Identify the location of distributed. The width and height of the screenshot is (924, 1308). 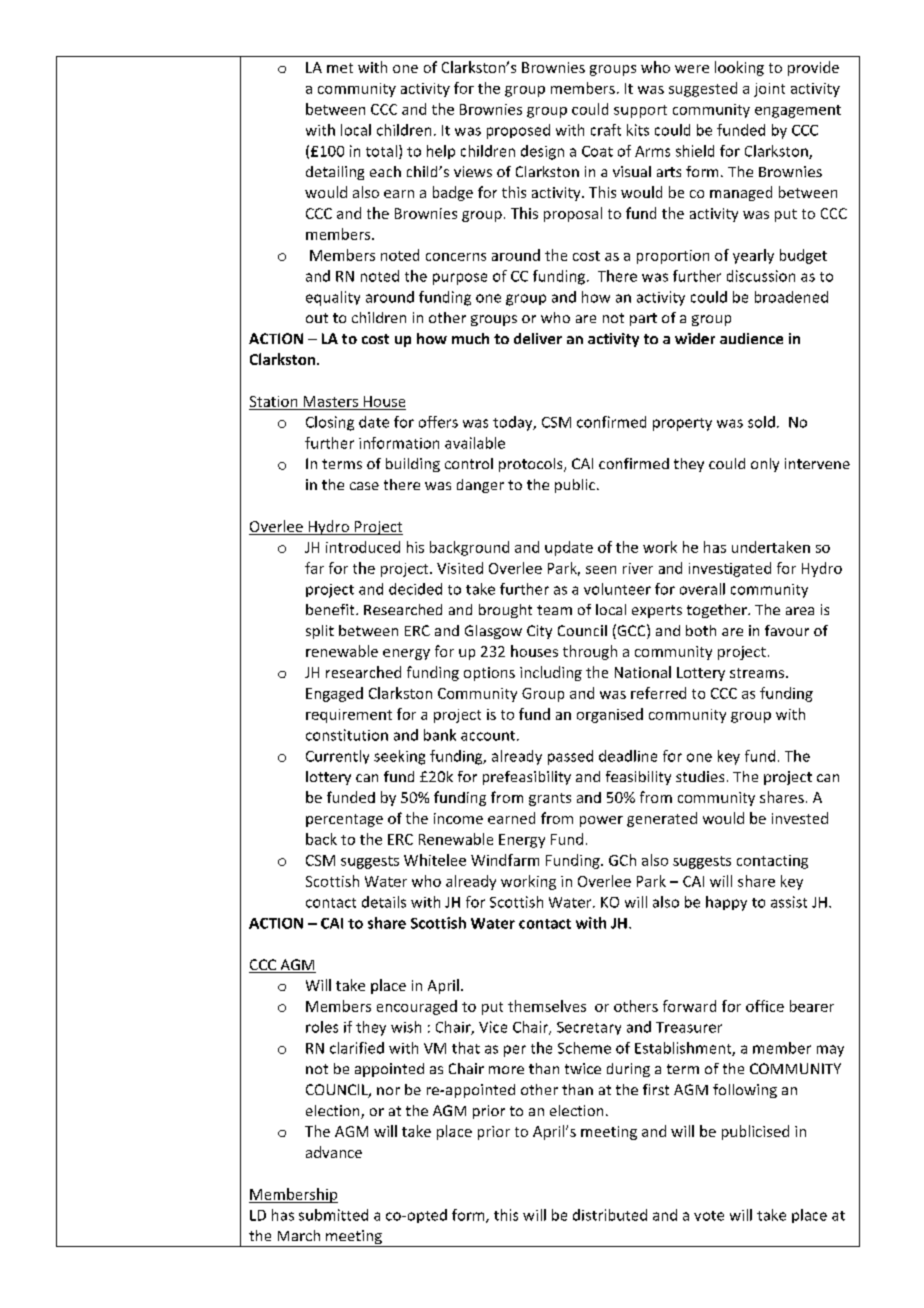
(610, 1215).
